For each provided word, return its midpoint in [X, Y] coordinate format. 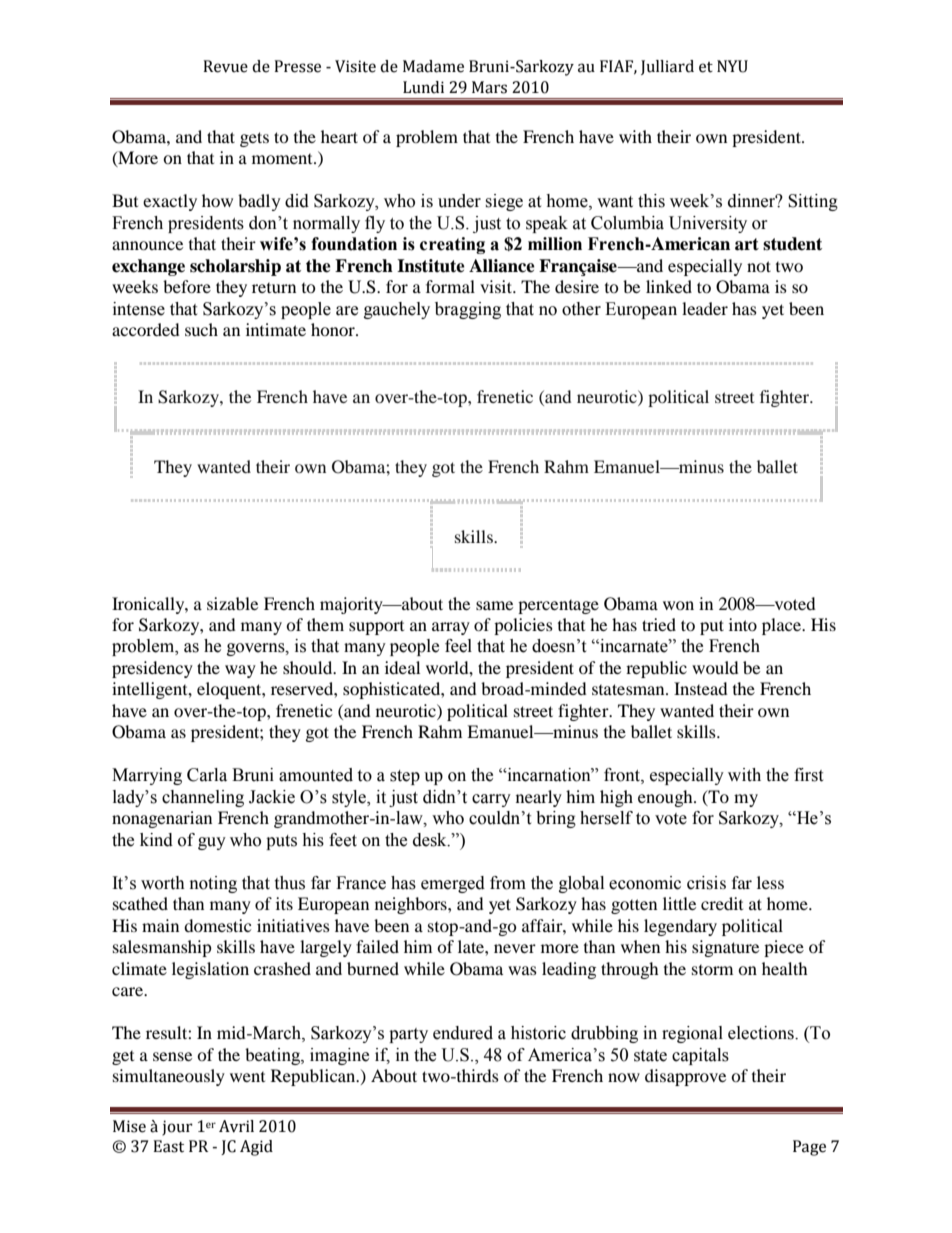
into [743, 624]
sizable [232, 603]
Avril [236, 1126]
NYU [732, 66]
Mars [489, 87]
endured [463, 1033]
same [494, 605]
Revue [225, 66]
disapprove [685, 1077]
